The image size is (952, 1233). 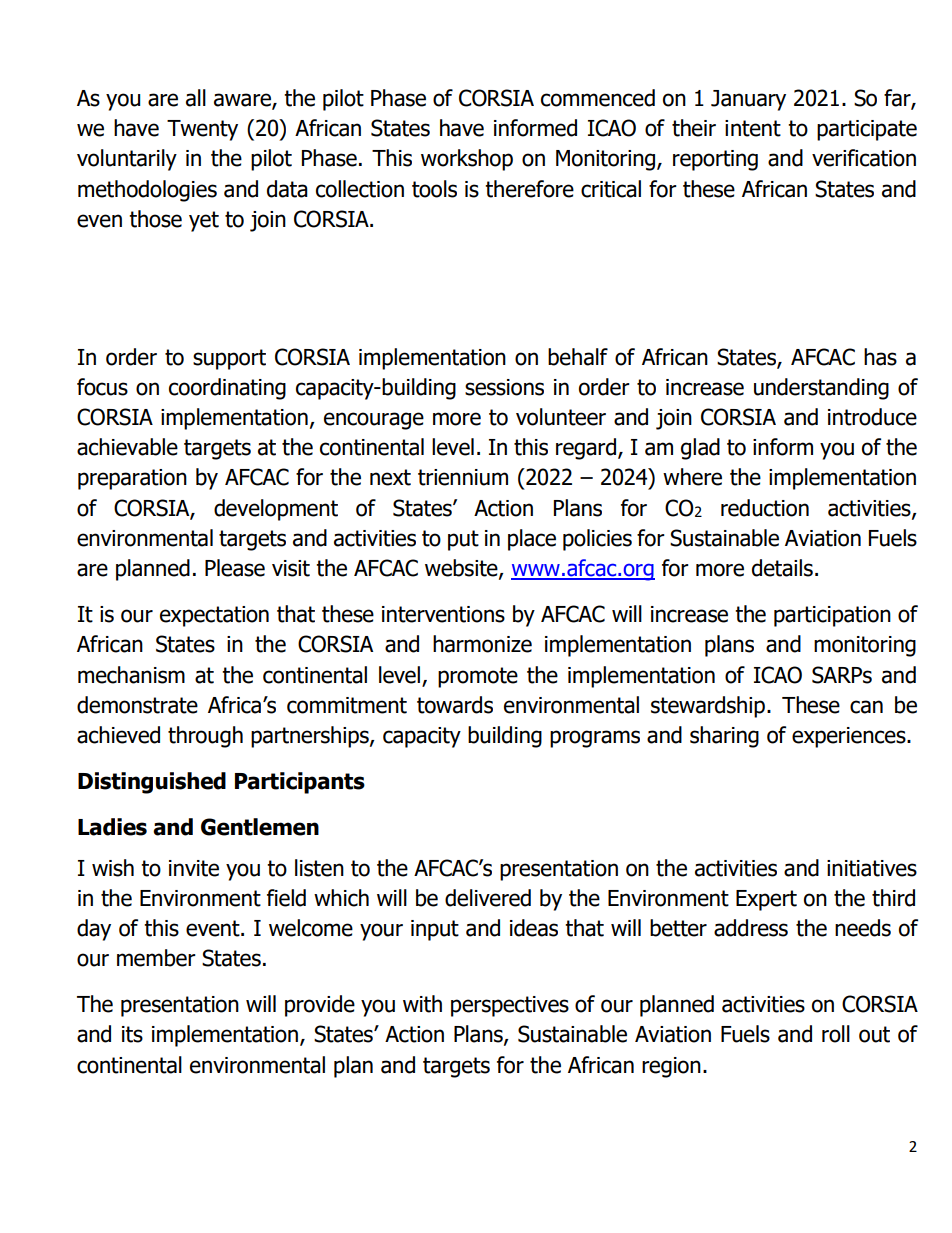 What do you see at coordinates (467, 160) in the page?
I see `workshop` at bounding box center [467, 160].
